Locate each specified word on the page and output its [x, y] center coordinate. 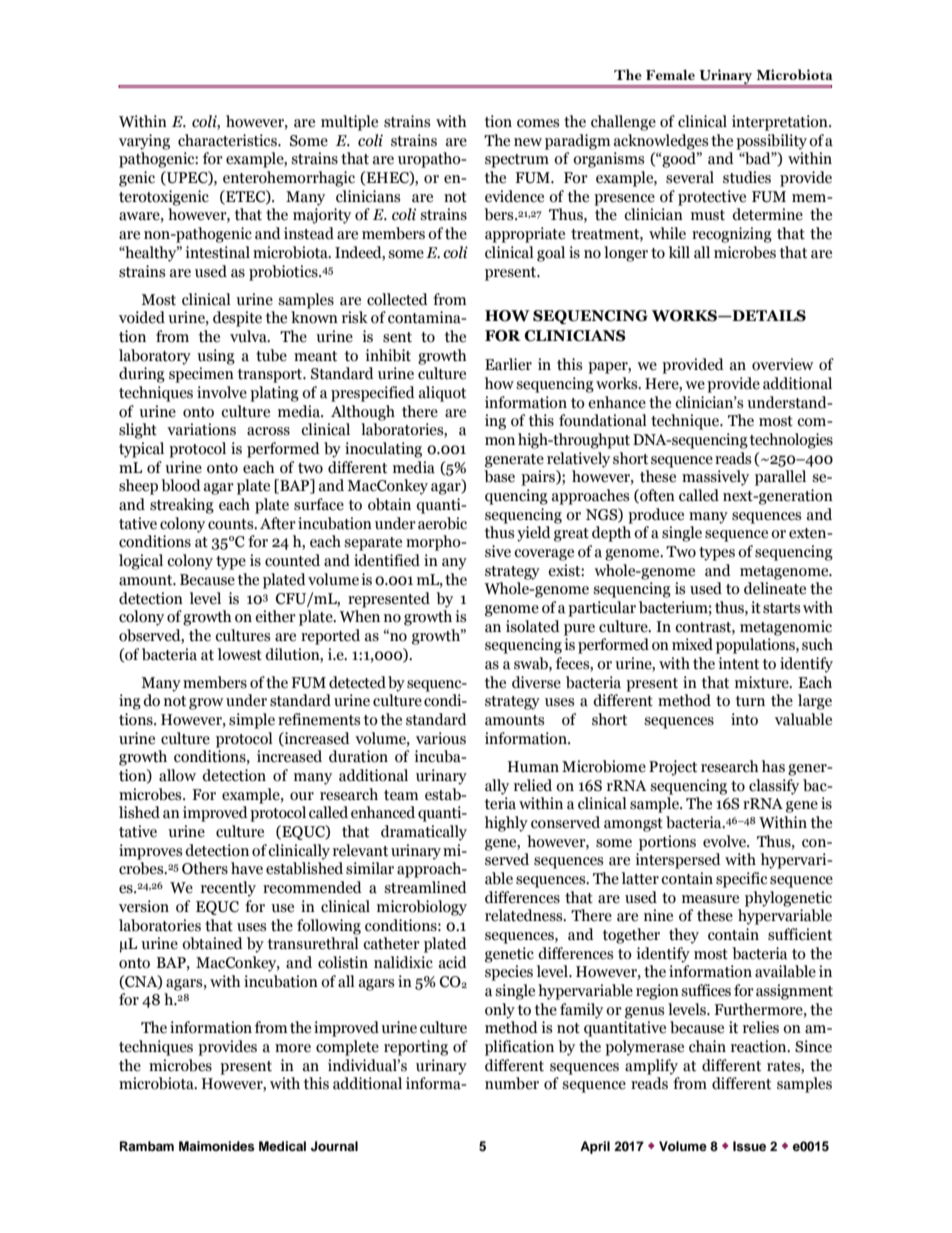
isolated [533, 626]
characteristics [228, 140]
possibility [771, 142]
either [275, 616]
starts [781, 608]
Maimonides [217, 1146]
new [528, 142]
